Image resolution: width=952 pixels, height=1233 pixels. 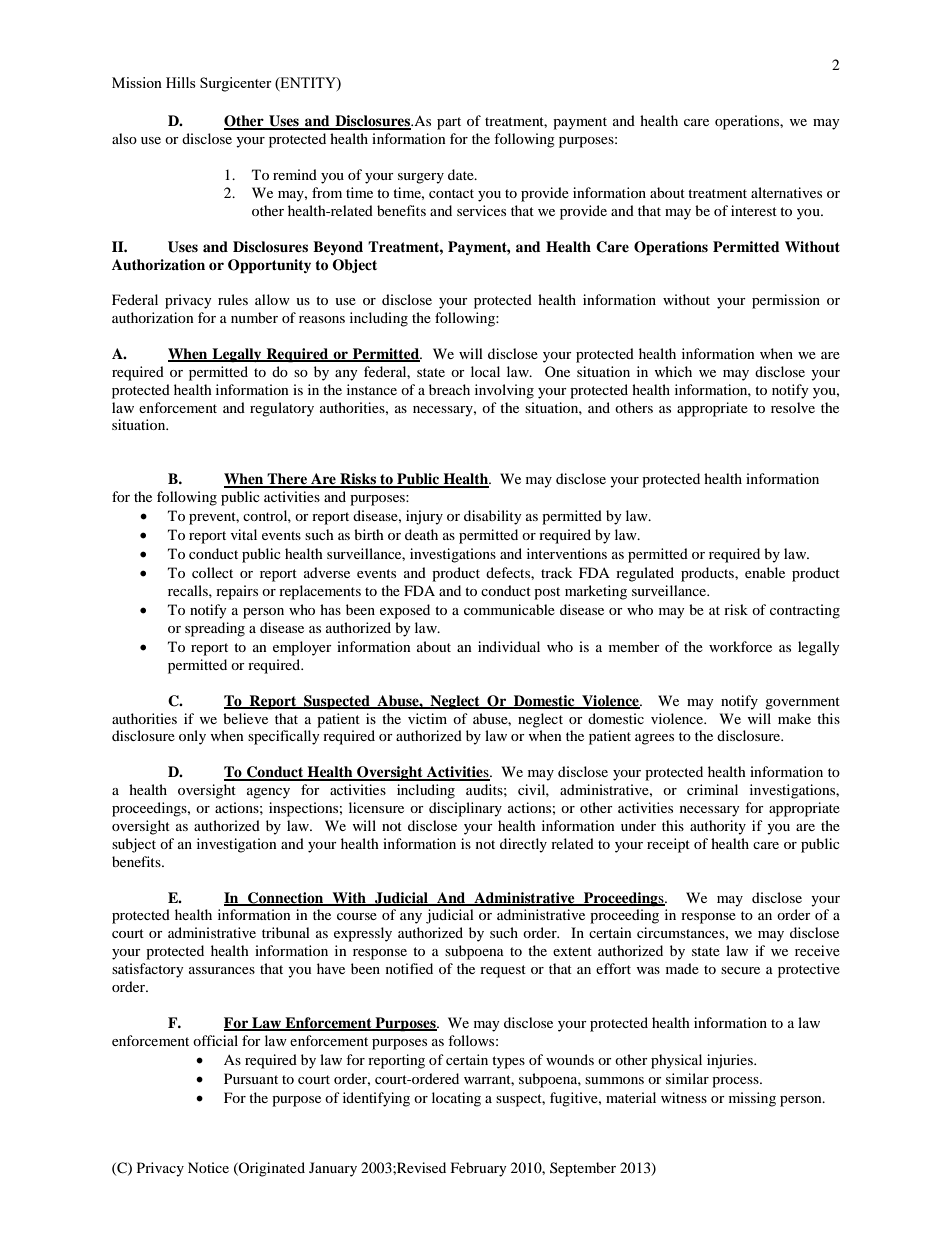 What do you see at coordinates (286, 898) in the document?
I see `Connection` at bounding box center [286, 898].
